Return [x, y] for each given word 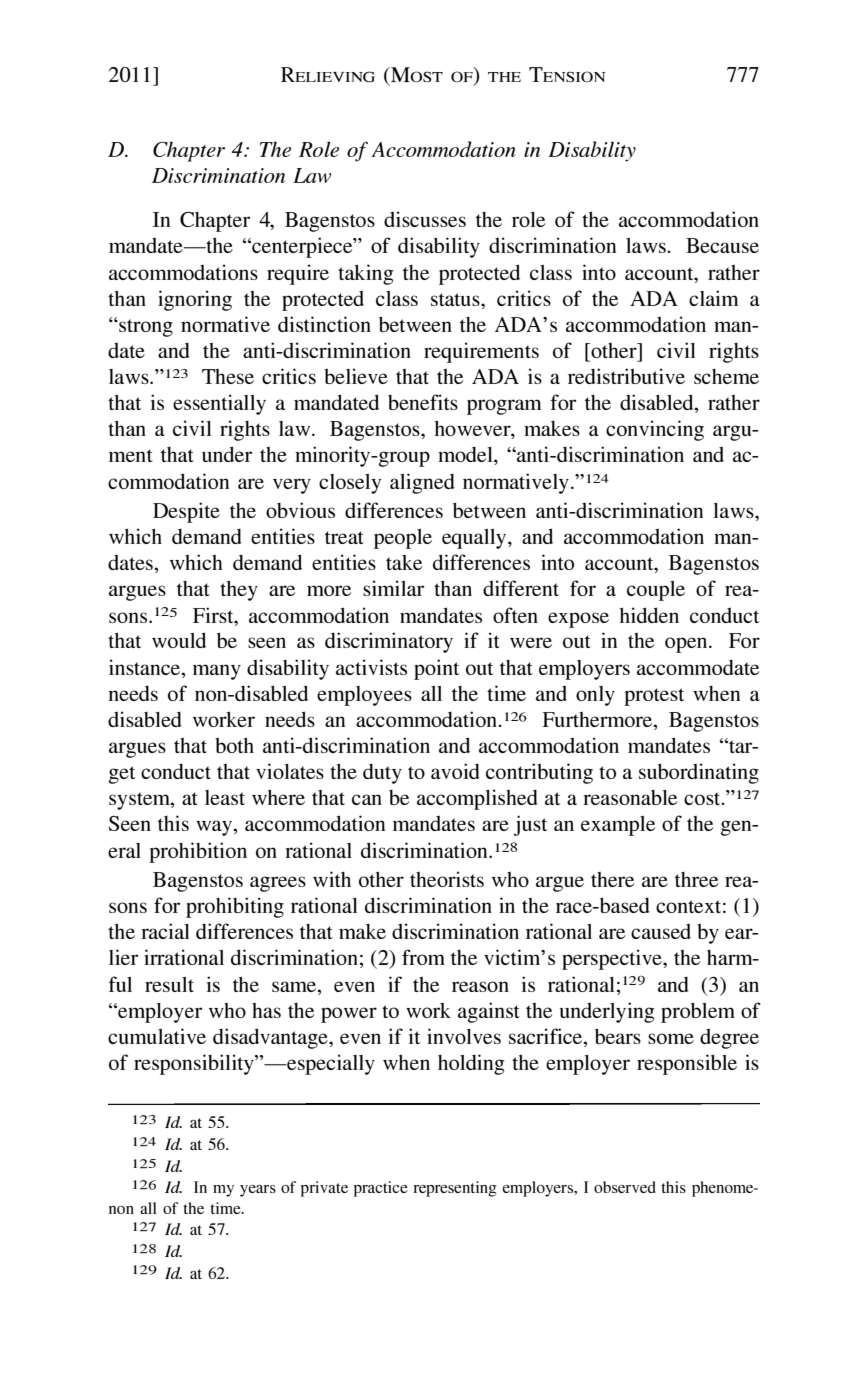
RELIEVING [328, 75]
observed [625, 1187]
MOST [416, 74]
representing [455, 1189]
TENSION [567, 74]
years [258, 1191]
